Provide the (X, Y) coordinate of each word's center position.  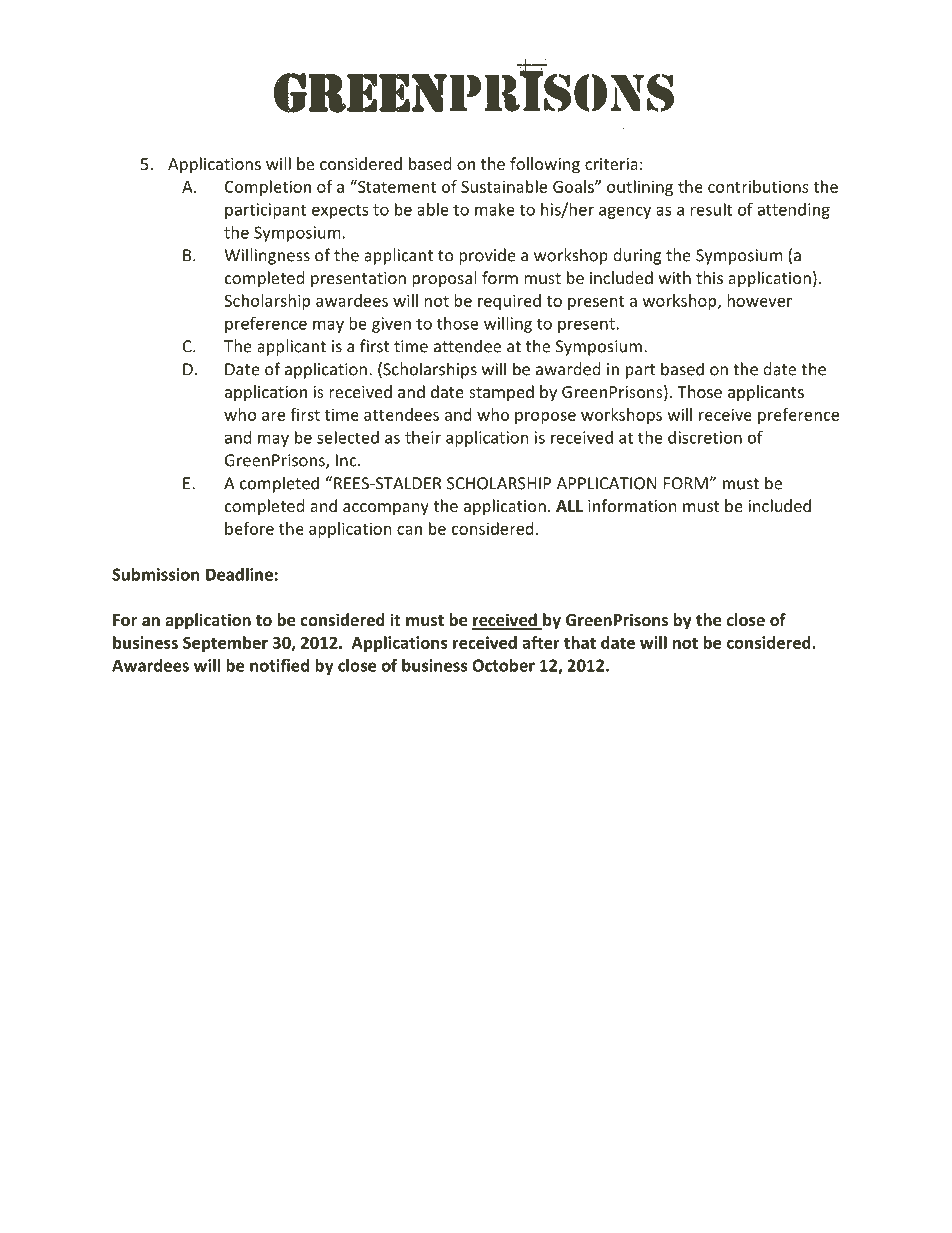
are (273, 416)
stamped (501, 393)
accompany (386, 509)
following (545, 165)
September (225, 644)
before (249, 528)
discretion (705, 437)
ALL (569, 506)
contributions (758, 186)
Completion (268, 188)
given (391, 325)
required (509, 302)
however (759, 300)
